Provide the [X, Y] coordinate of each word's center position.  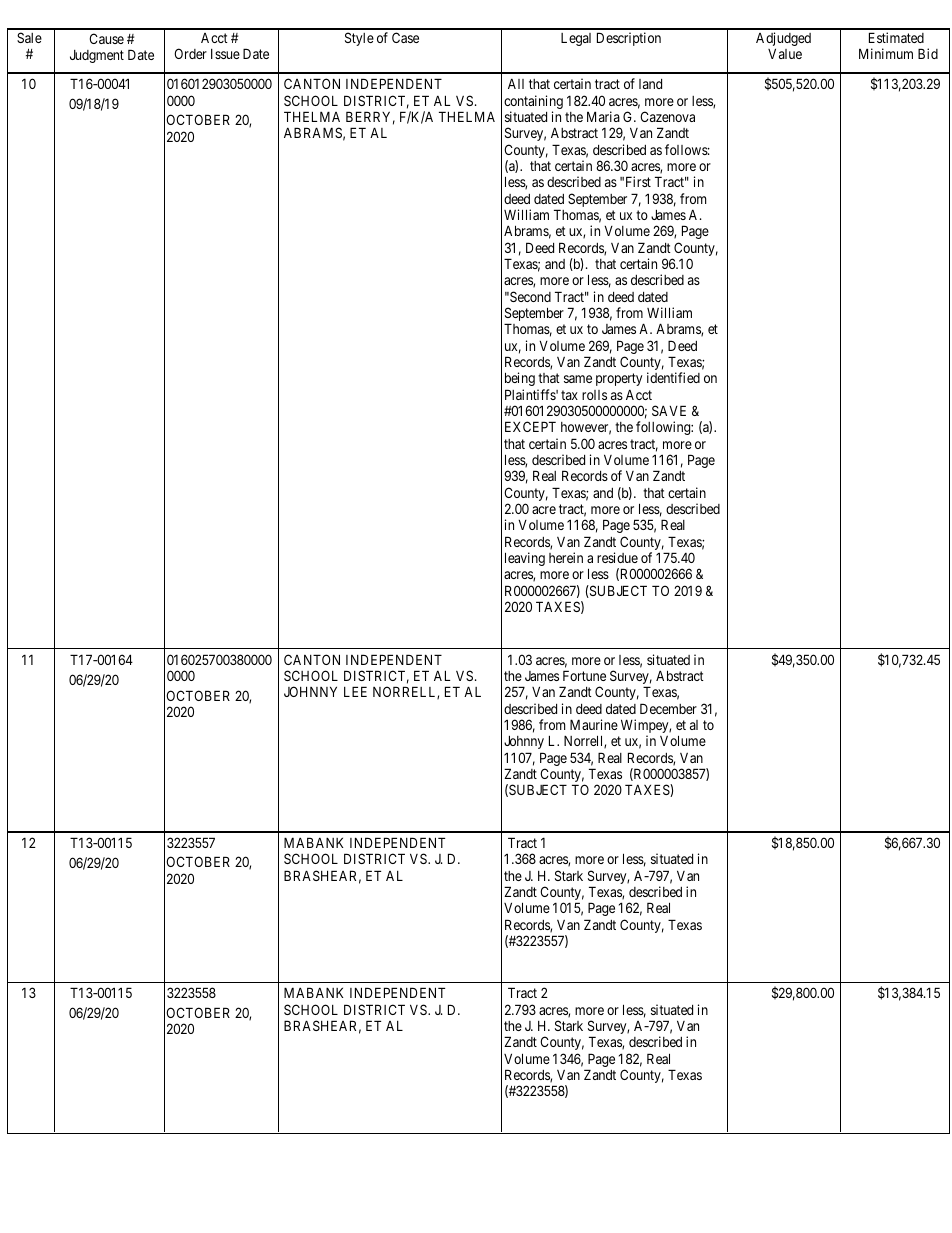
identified [673, 377]
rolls [594, 395]
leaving [525, 559]
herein [566, 557]
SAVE [669, 410]
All [516, 84]
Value [785, 53]
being [520, 379]
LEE [355, 691]
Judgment [97, 56]
